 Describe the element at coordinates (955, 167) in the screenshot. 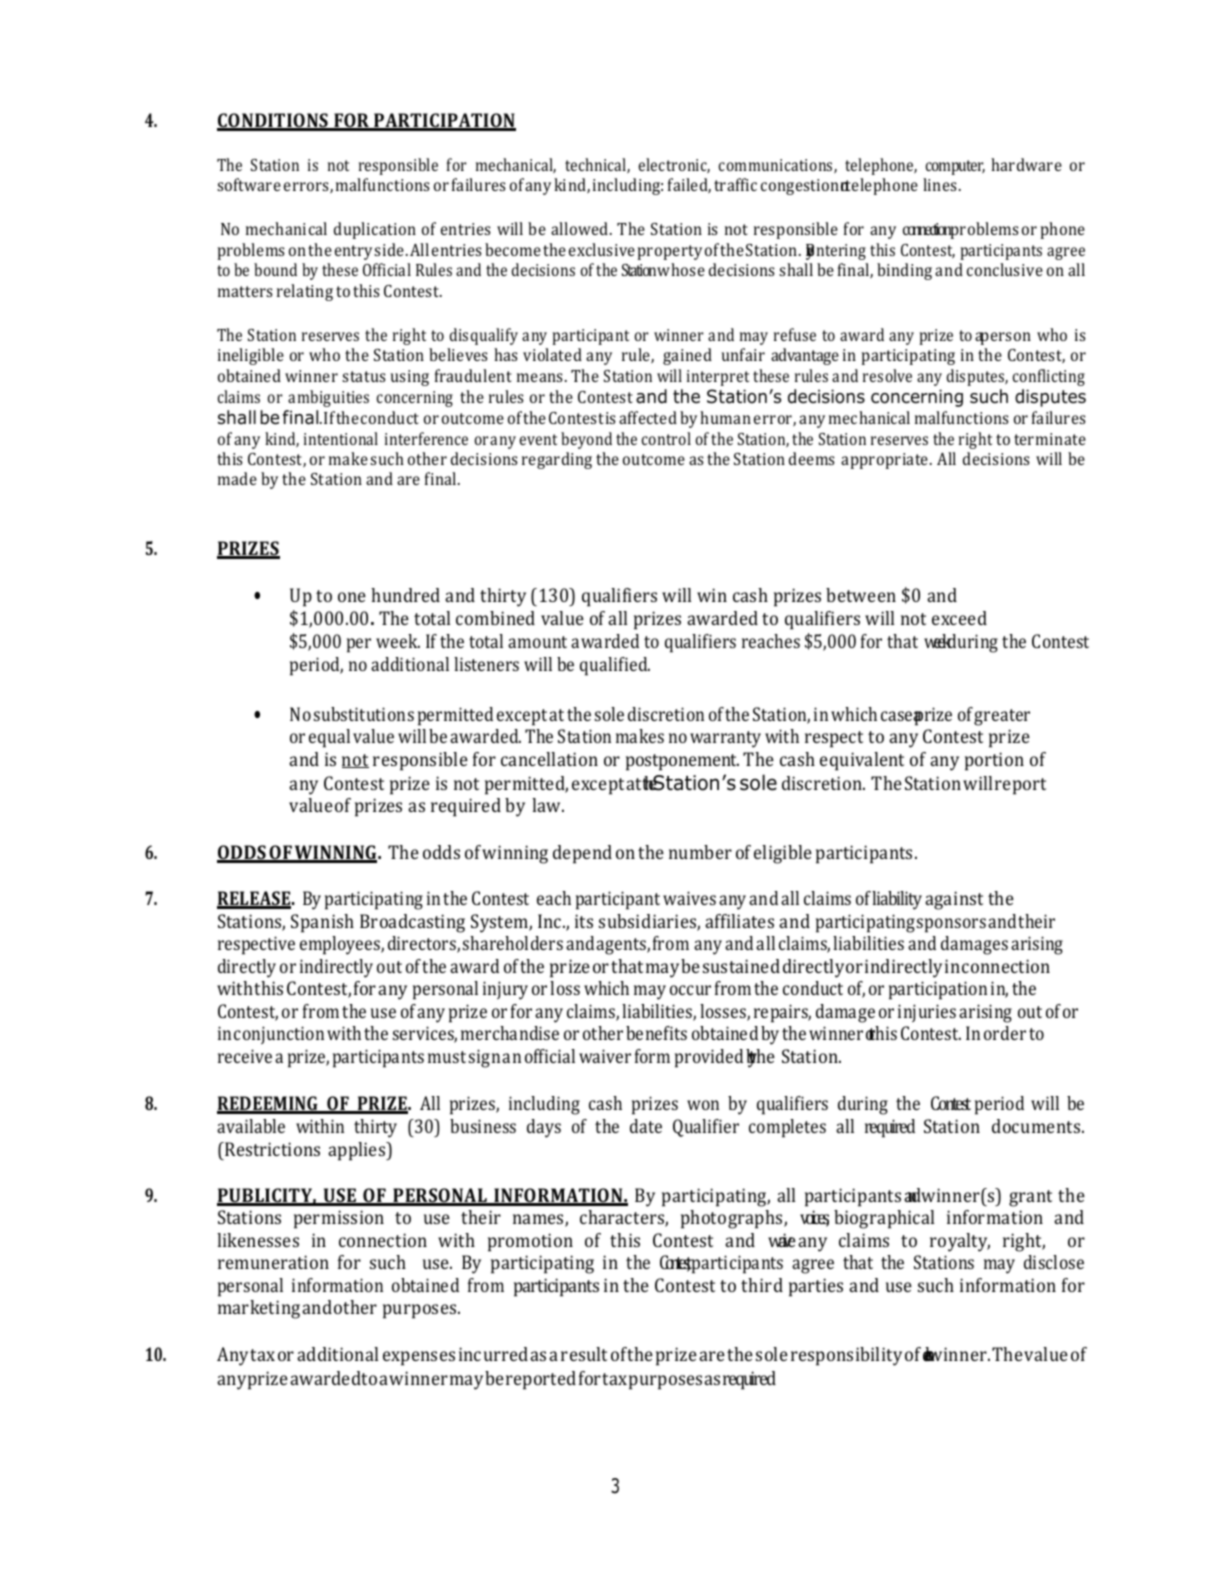

I see `computer` at that location.
